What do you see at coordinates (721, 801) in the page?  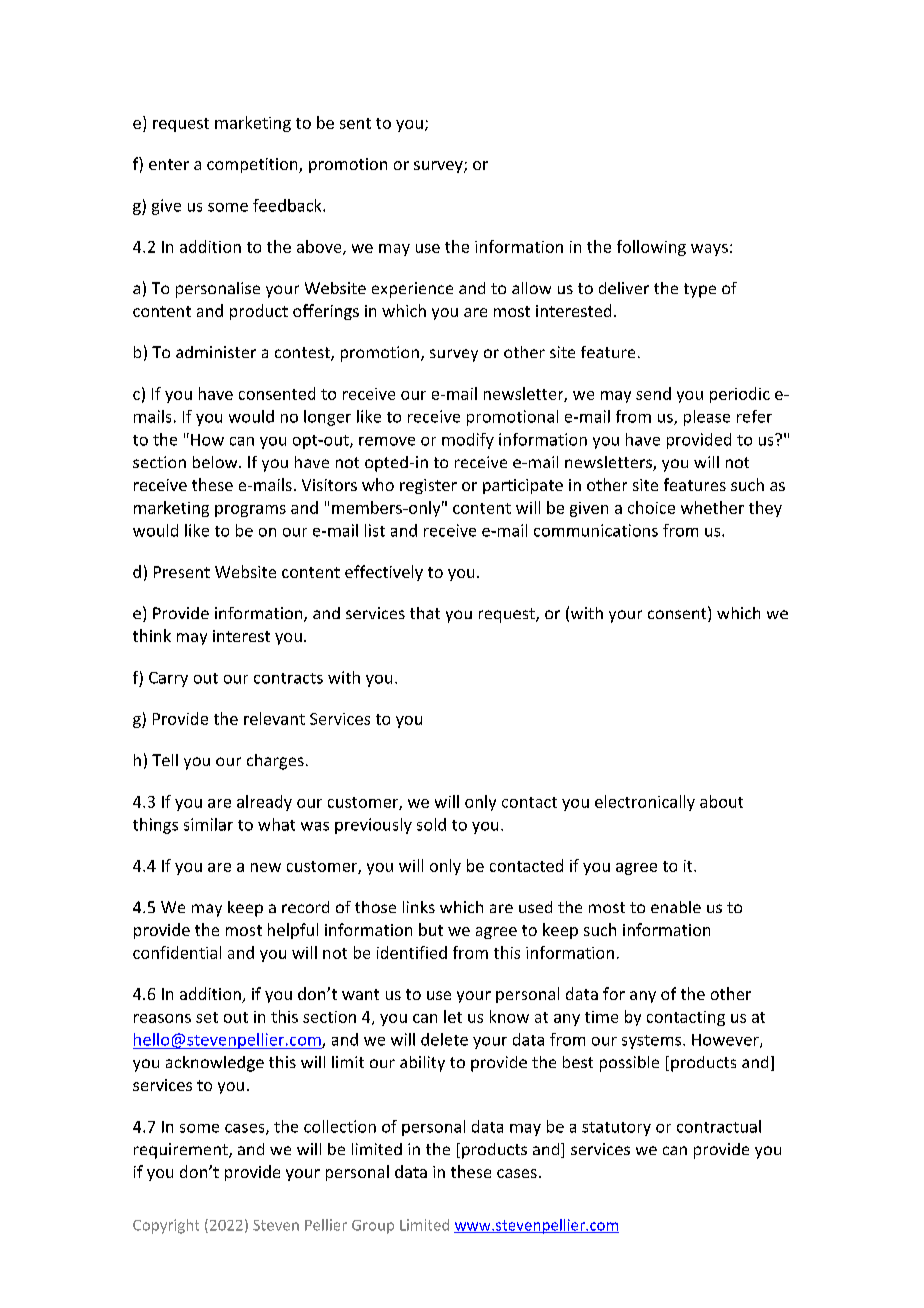 I see `about` at bounding box center [721, 801].
